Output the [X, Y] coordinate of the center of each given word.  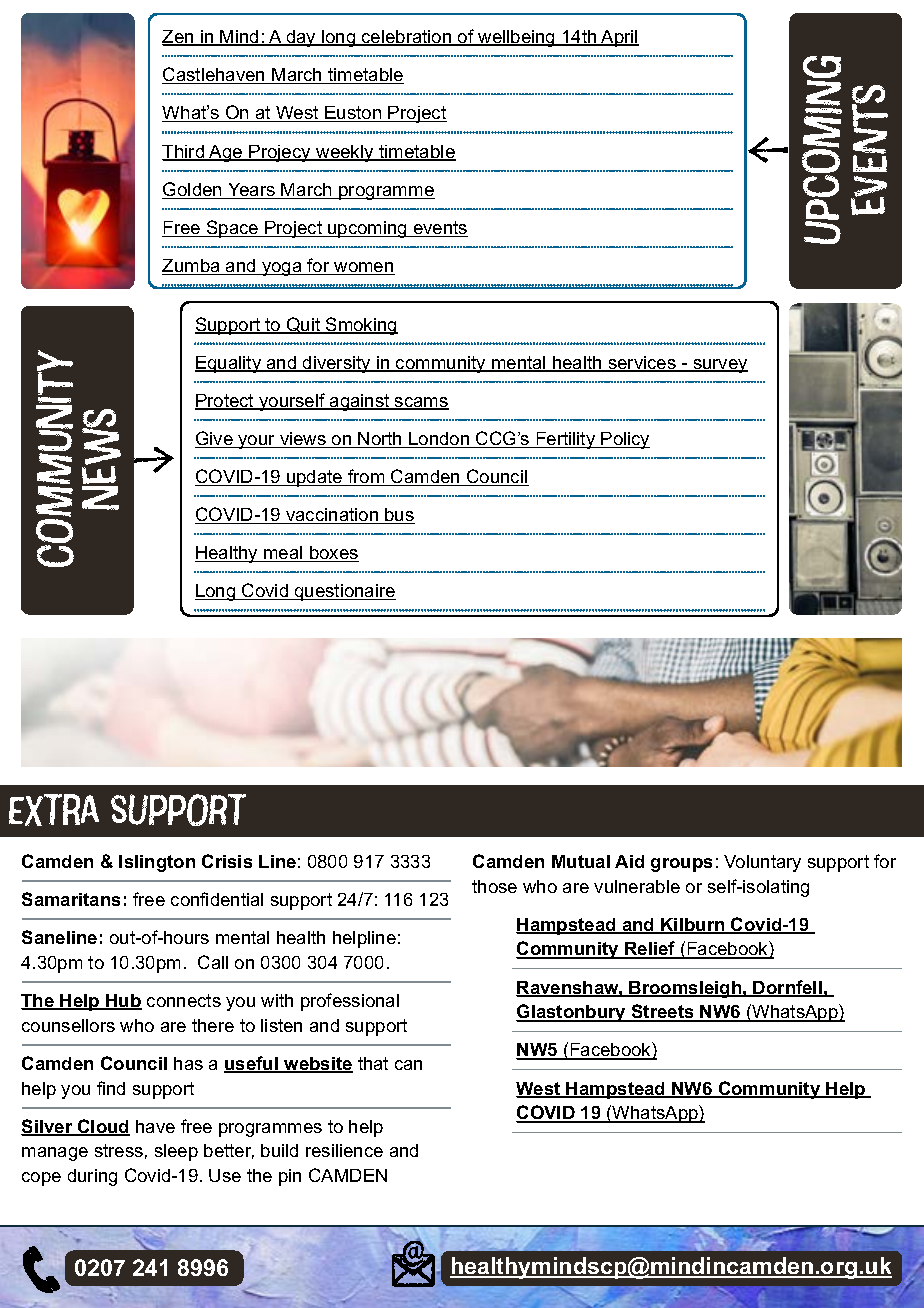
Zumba [192, 267]
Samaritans [71, 899]
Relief [650, 950]
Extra [54, 810]
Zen [179, 38]
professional [350, 1002]
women [363, 268]
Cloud [103, 1127]
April [619, 38]
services [642, 364]
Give [215, 439]
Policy [625, 440]
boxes [333, 554]
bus [399, 516]
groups [681, 865]
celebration [407, 38]
